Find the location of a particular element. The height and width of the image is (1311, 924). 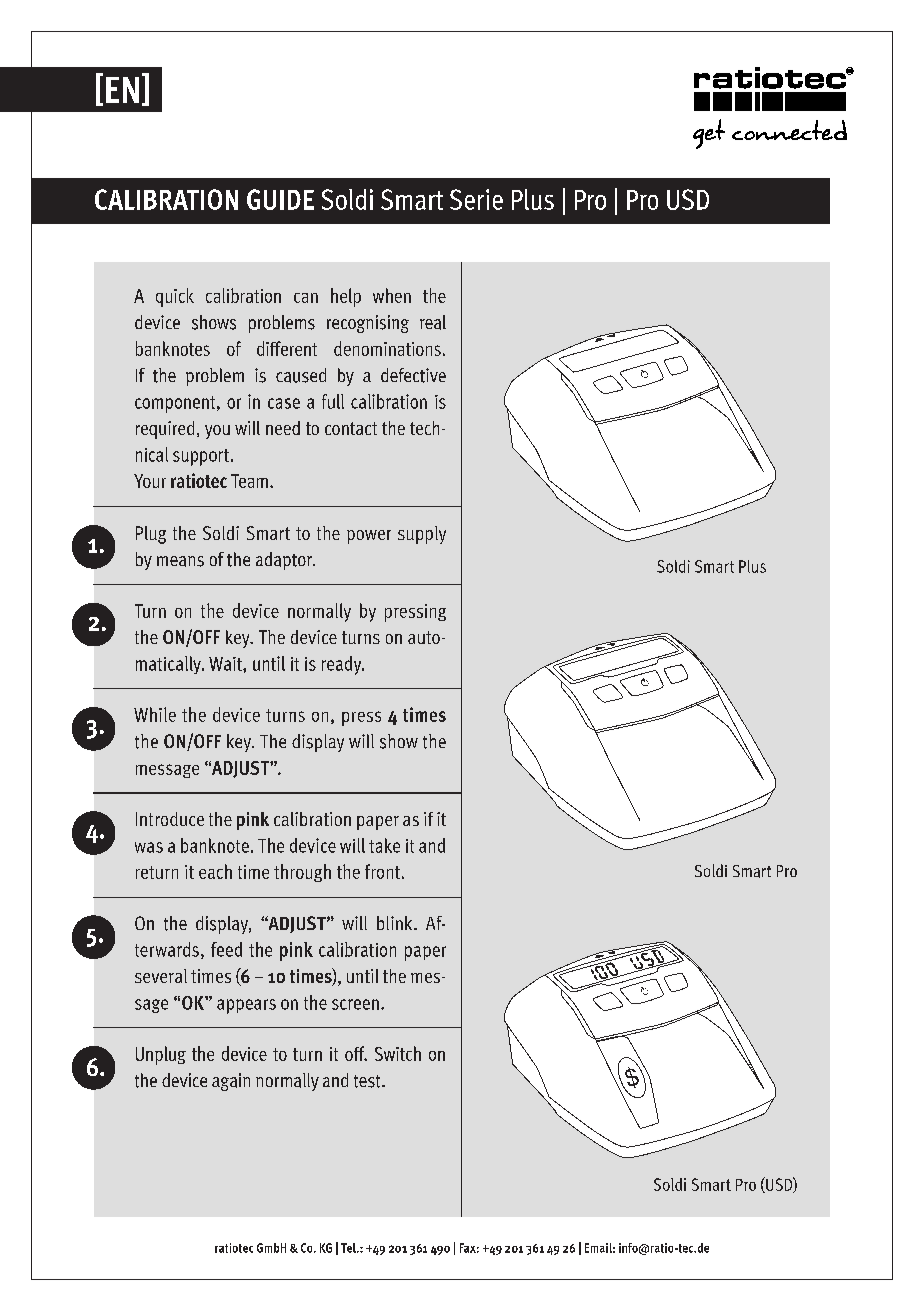

While is located at coordinates (155, 714).
